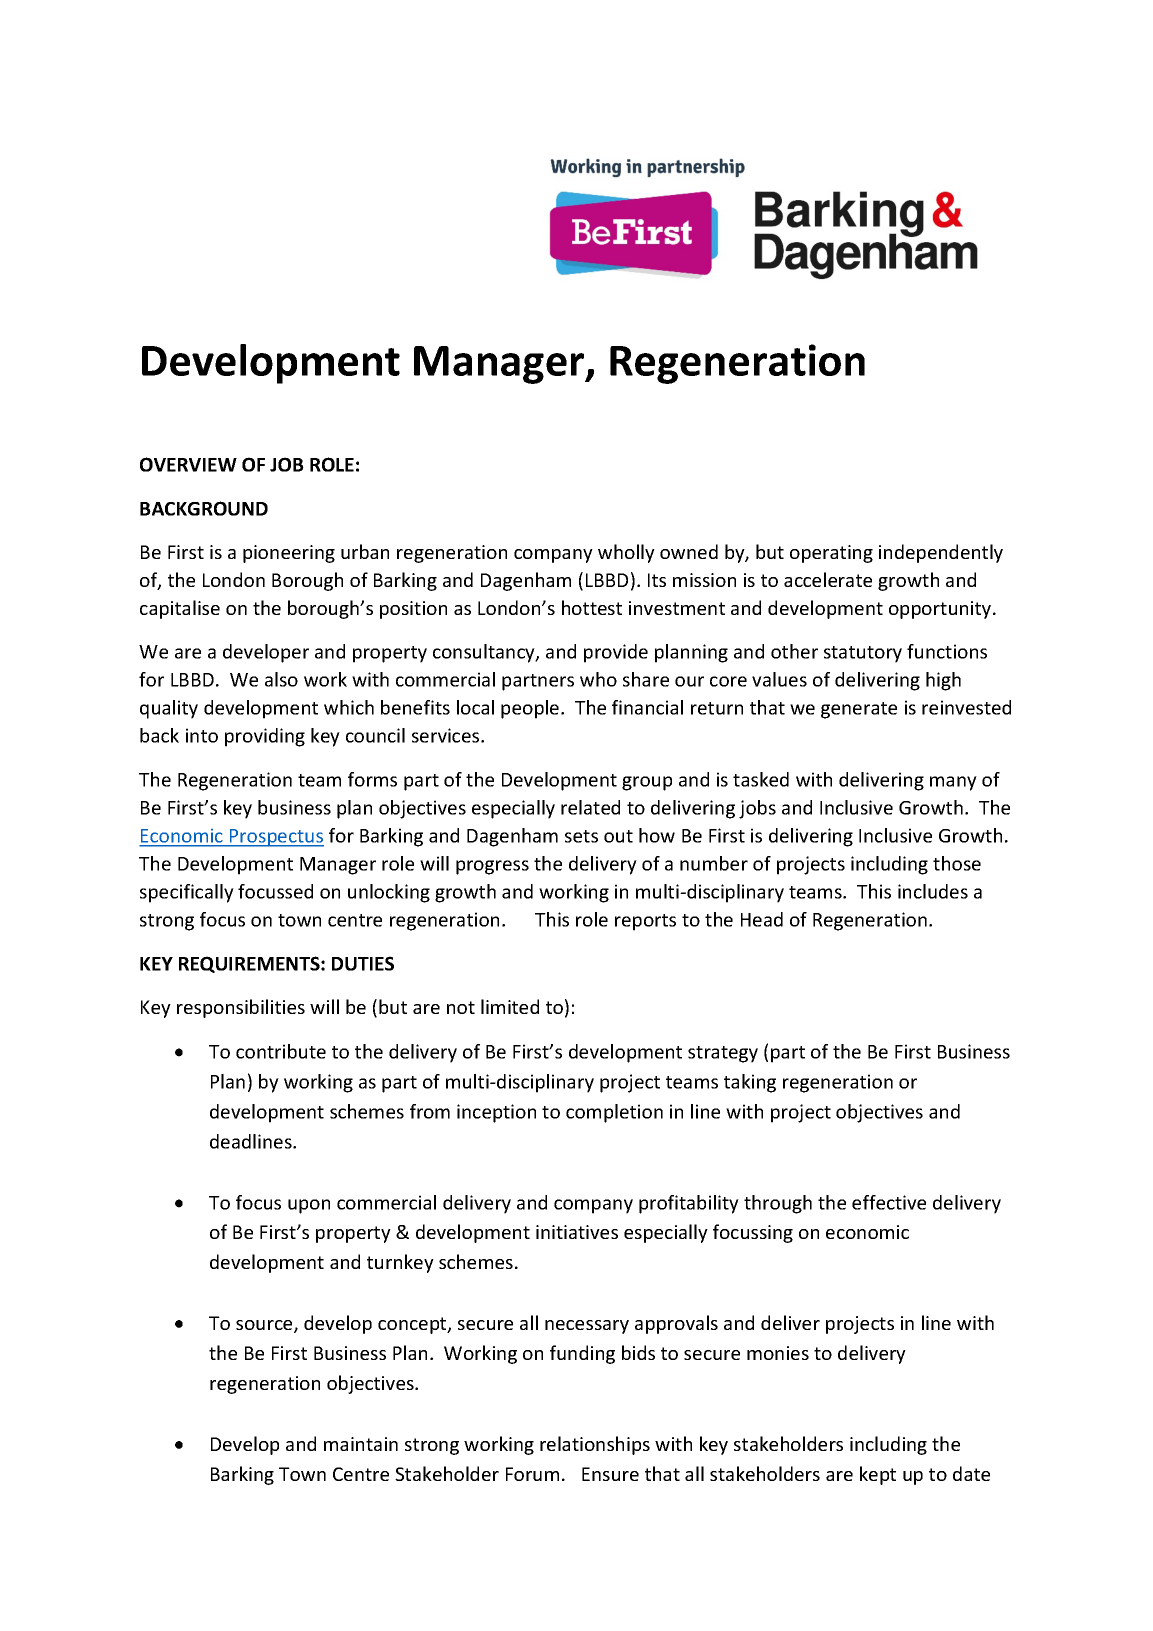 The width and height of the page is (1153, 1631). What do you see at coordinates (188, 464) in the page?
I see `OVERVIEW` at bounding box center [188, 464].
